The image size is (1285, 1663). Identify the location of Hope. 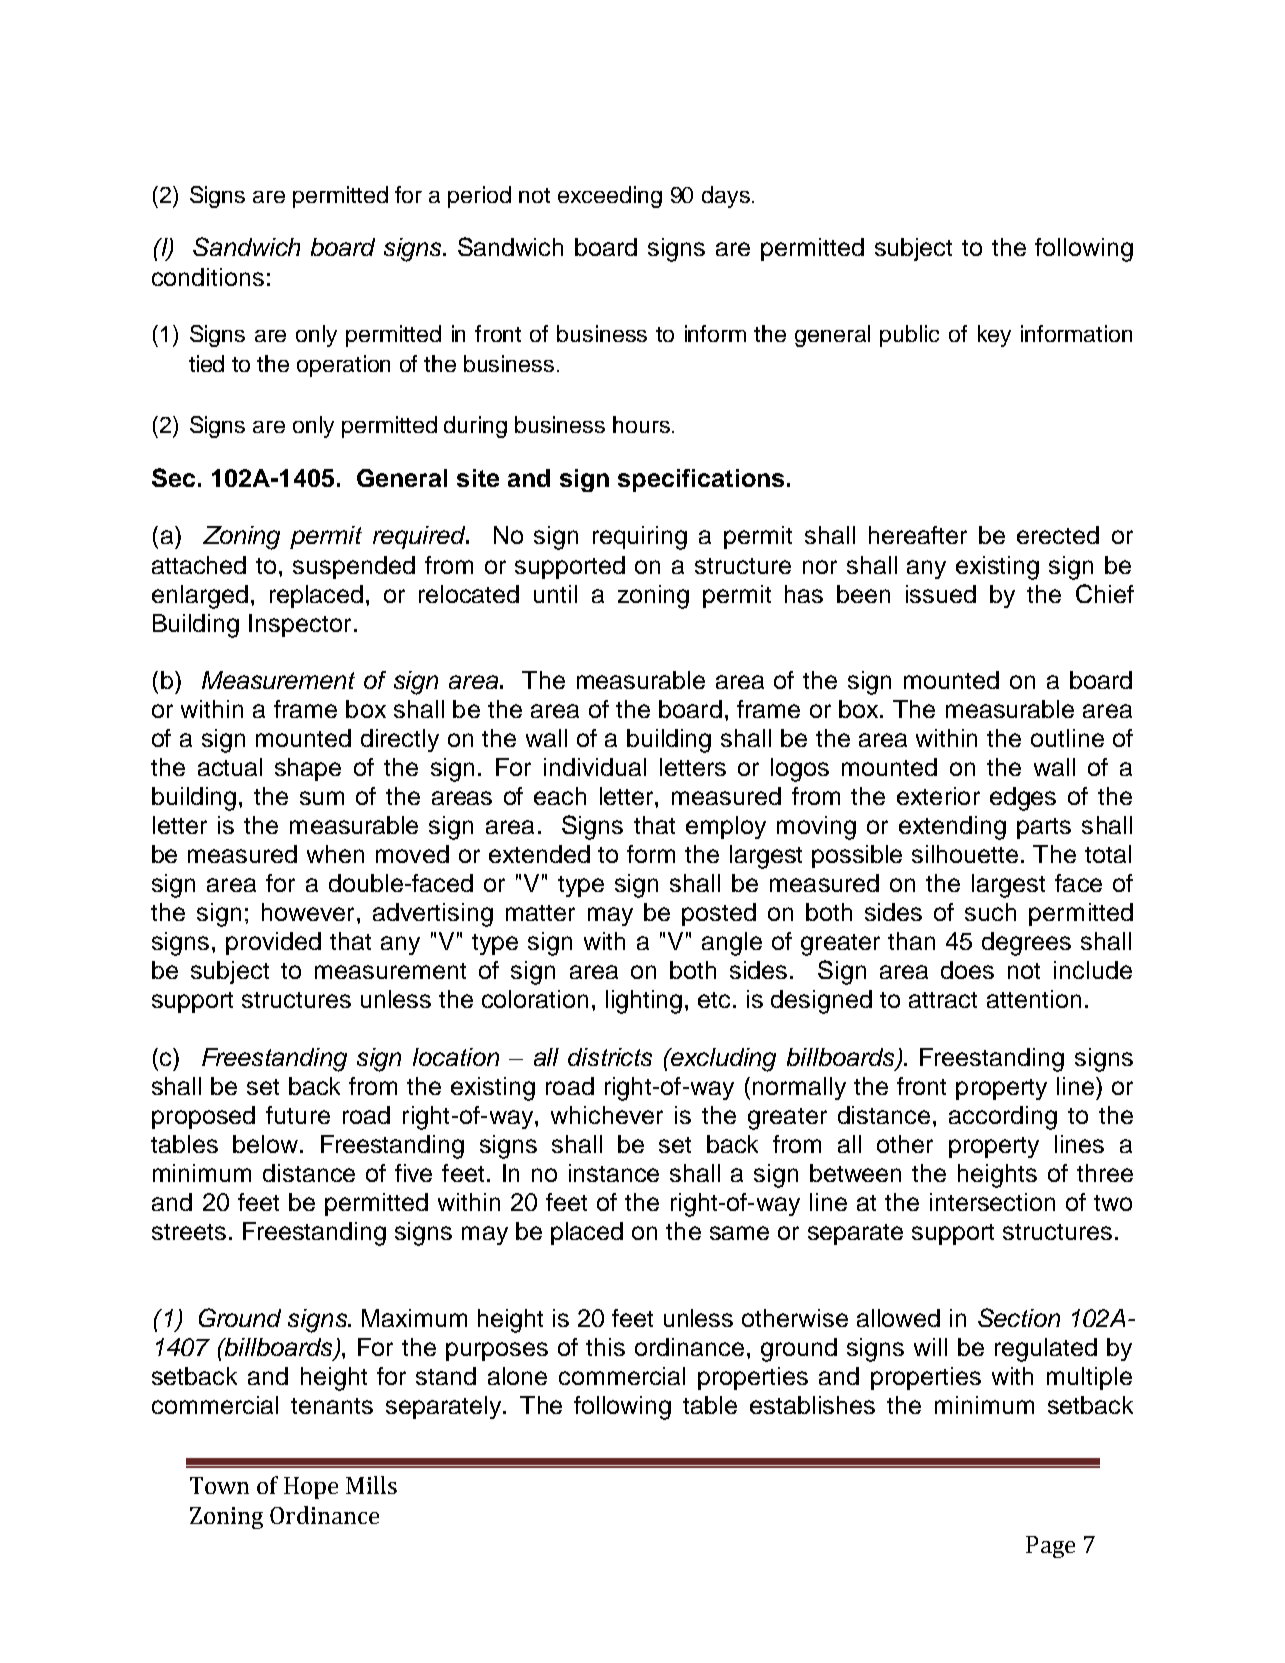
(311, 1488).
